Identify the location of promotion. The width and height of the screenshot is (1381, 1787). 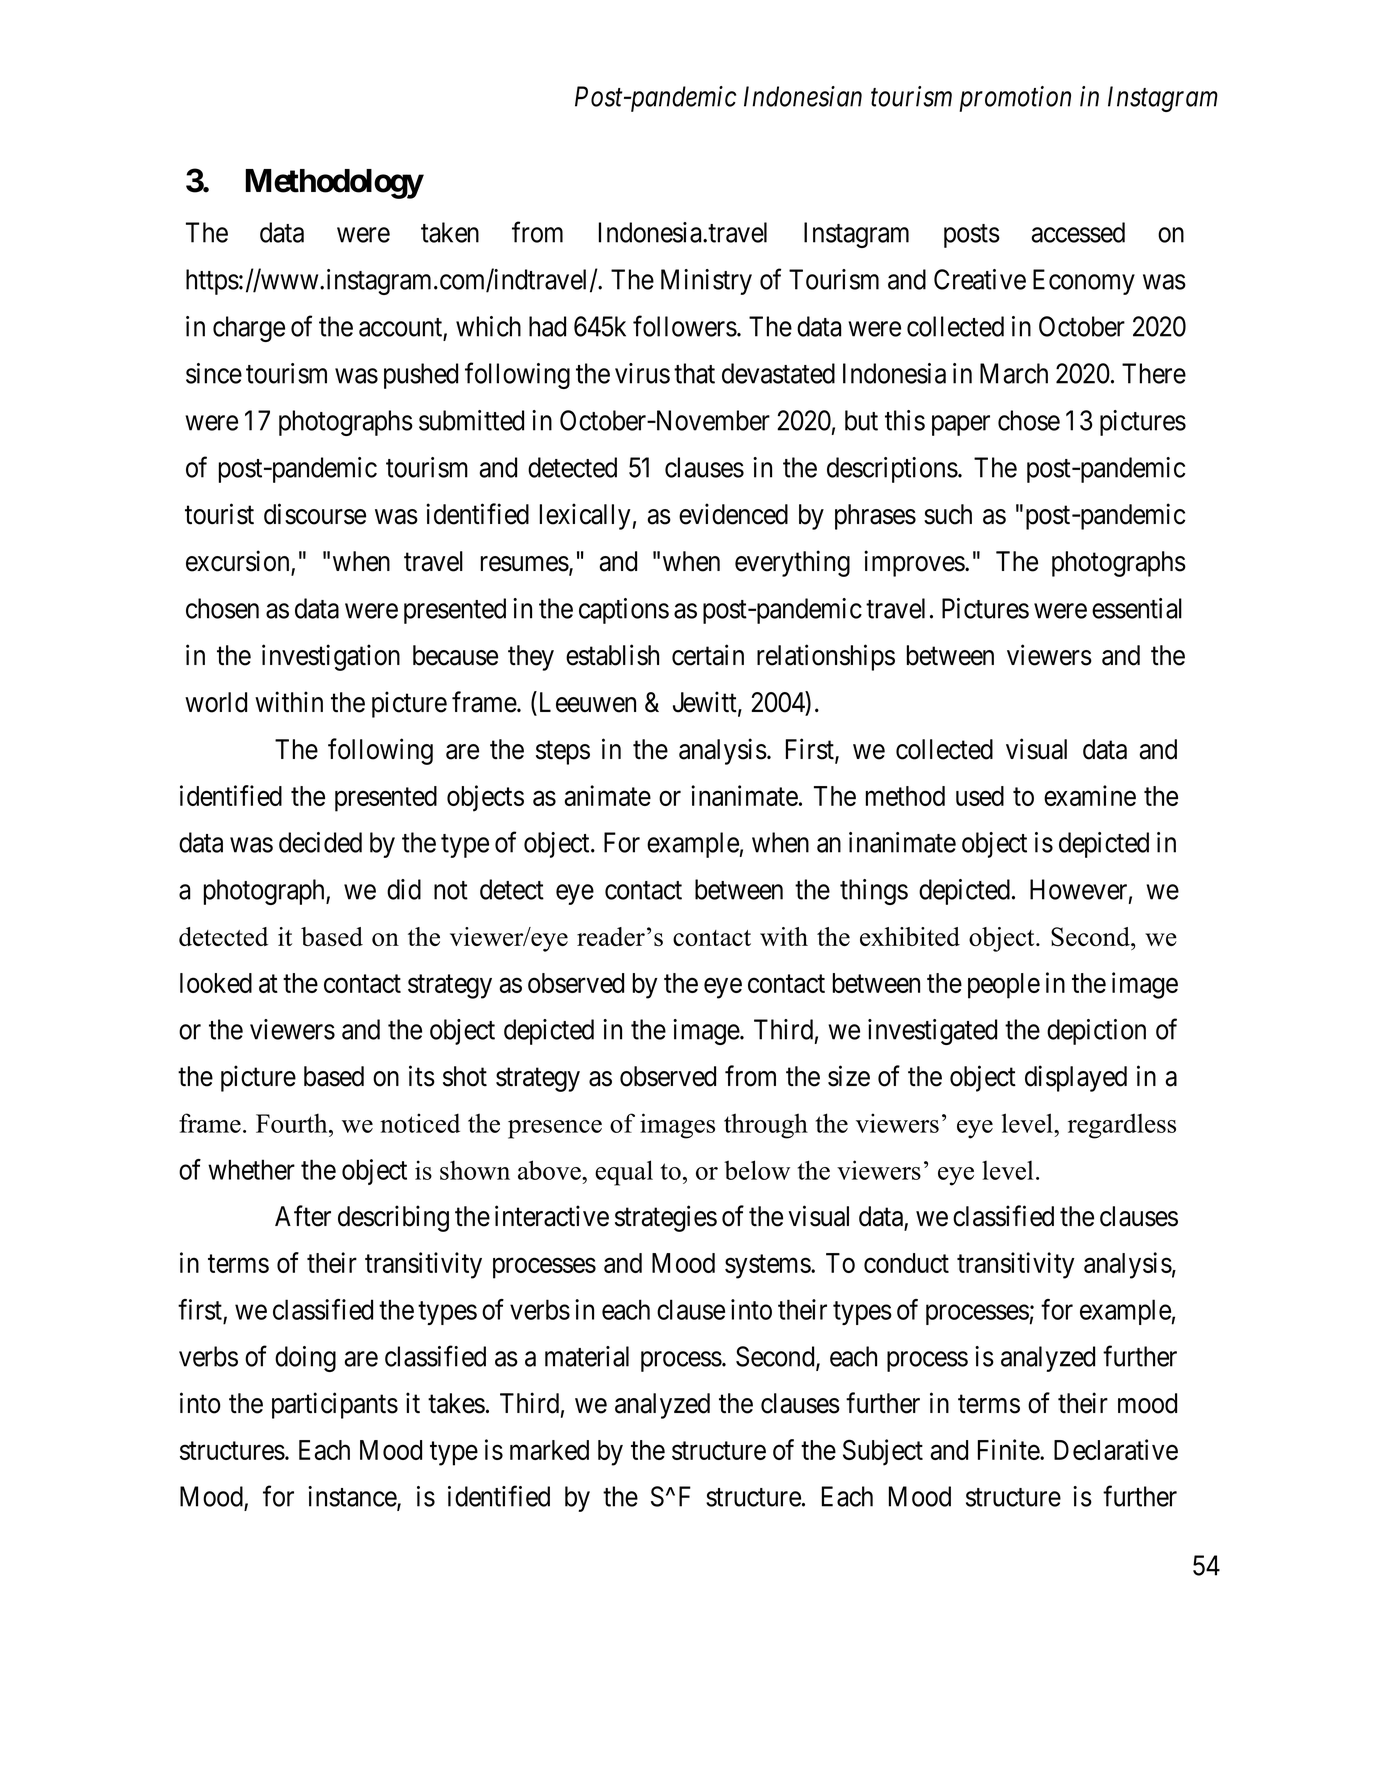
(1015, 99).
